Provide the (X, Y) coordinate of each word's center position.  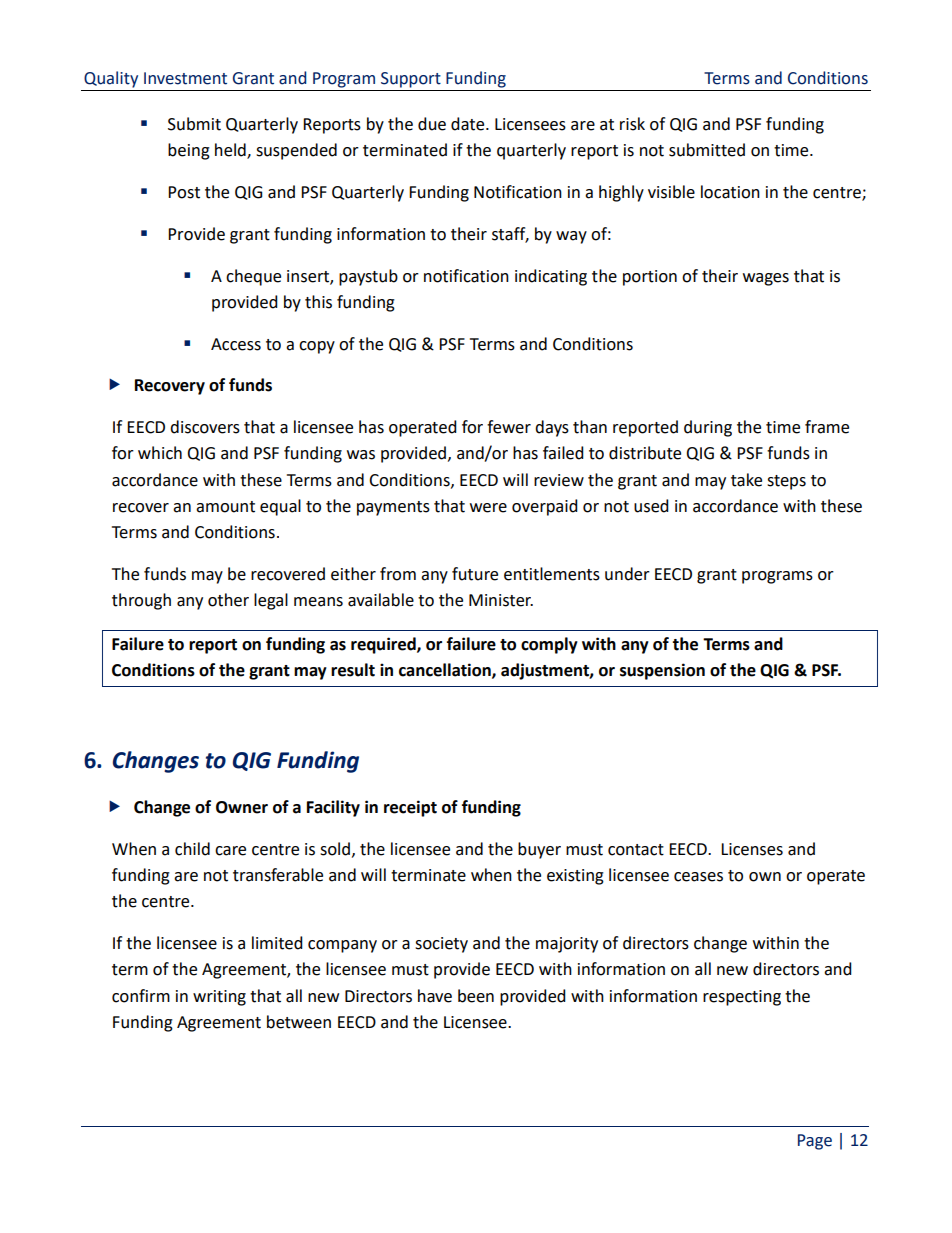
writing (219, 998)
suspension (662, 671)
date (469, 124)
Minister (501, 600)
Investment (185, 78)
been (476, 996)
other (228, 600)
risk (632, 124)
